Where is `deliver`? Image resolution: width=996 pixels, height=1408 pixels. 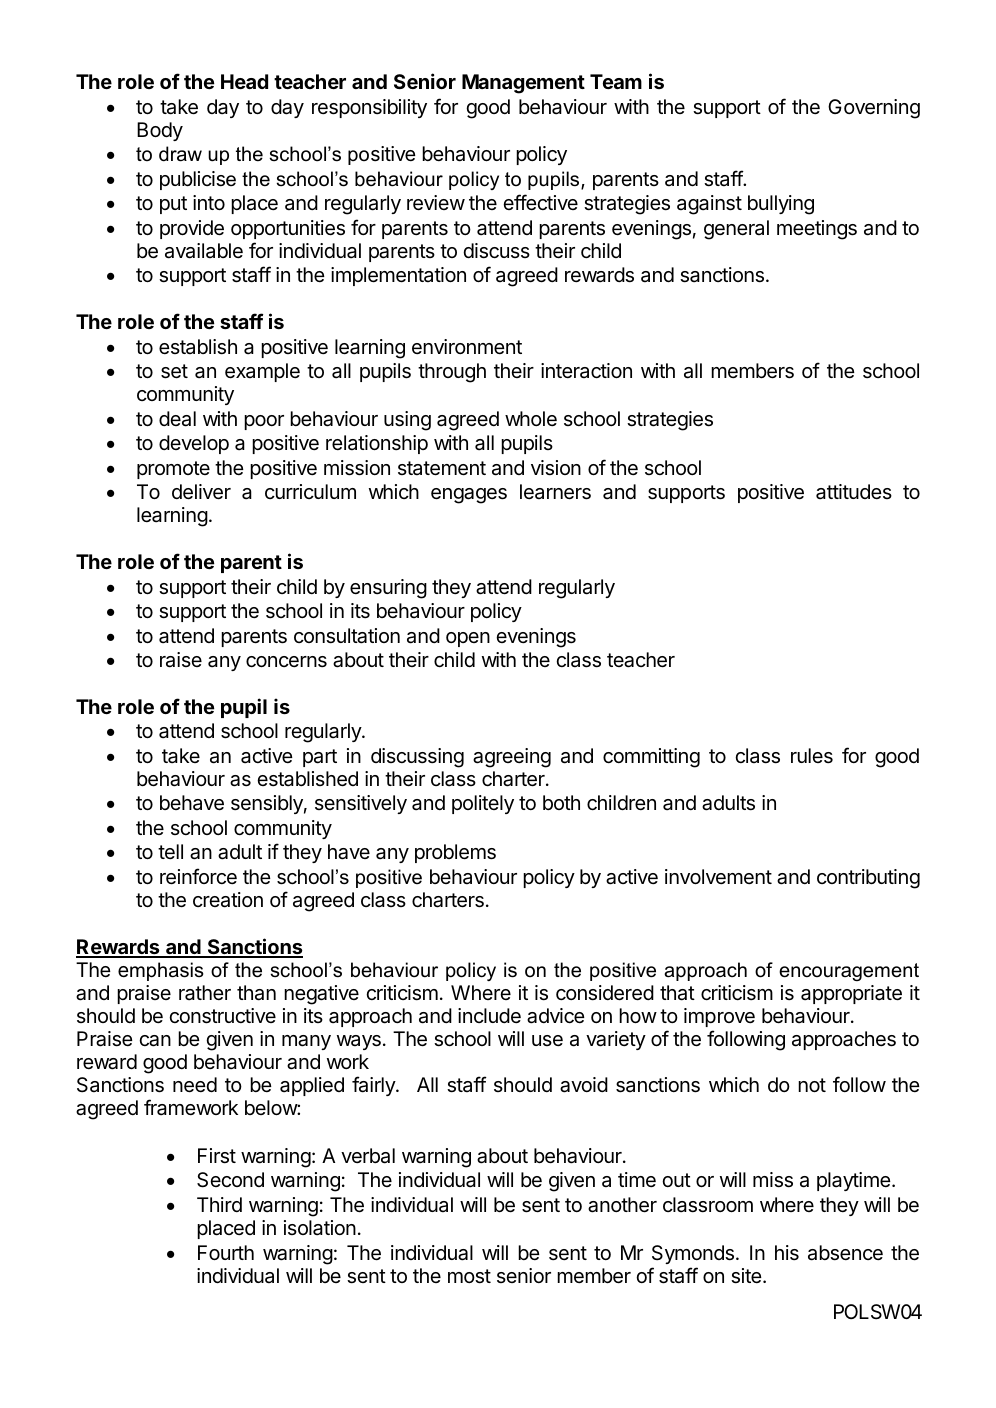
deliver is located at coordinates (201, 492).
